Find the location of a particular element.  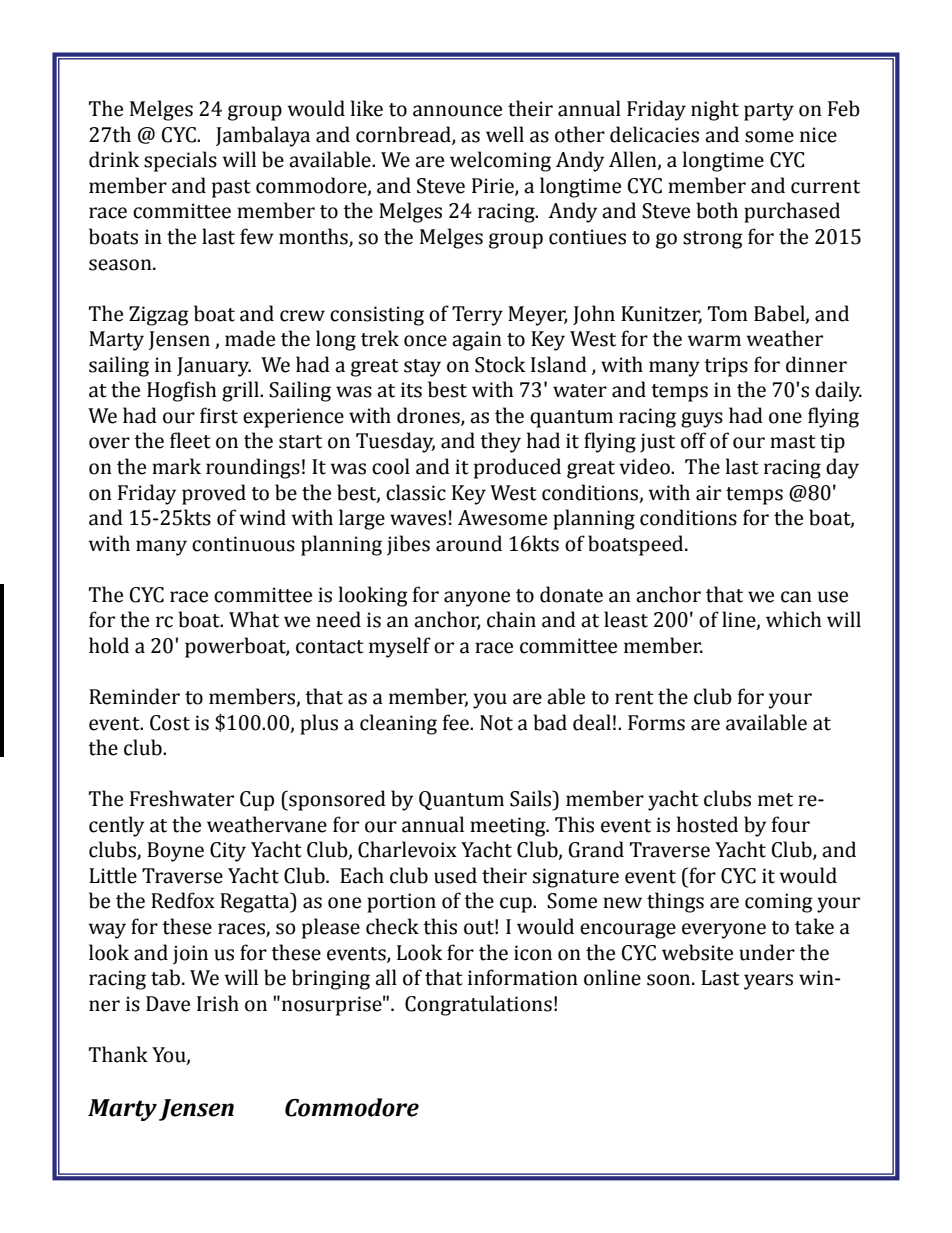

Irish is located at coordinates (218, 1003).
